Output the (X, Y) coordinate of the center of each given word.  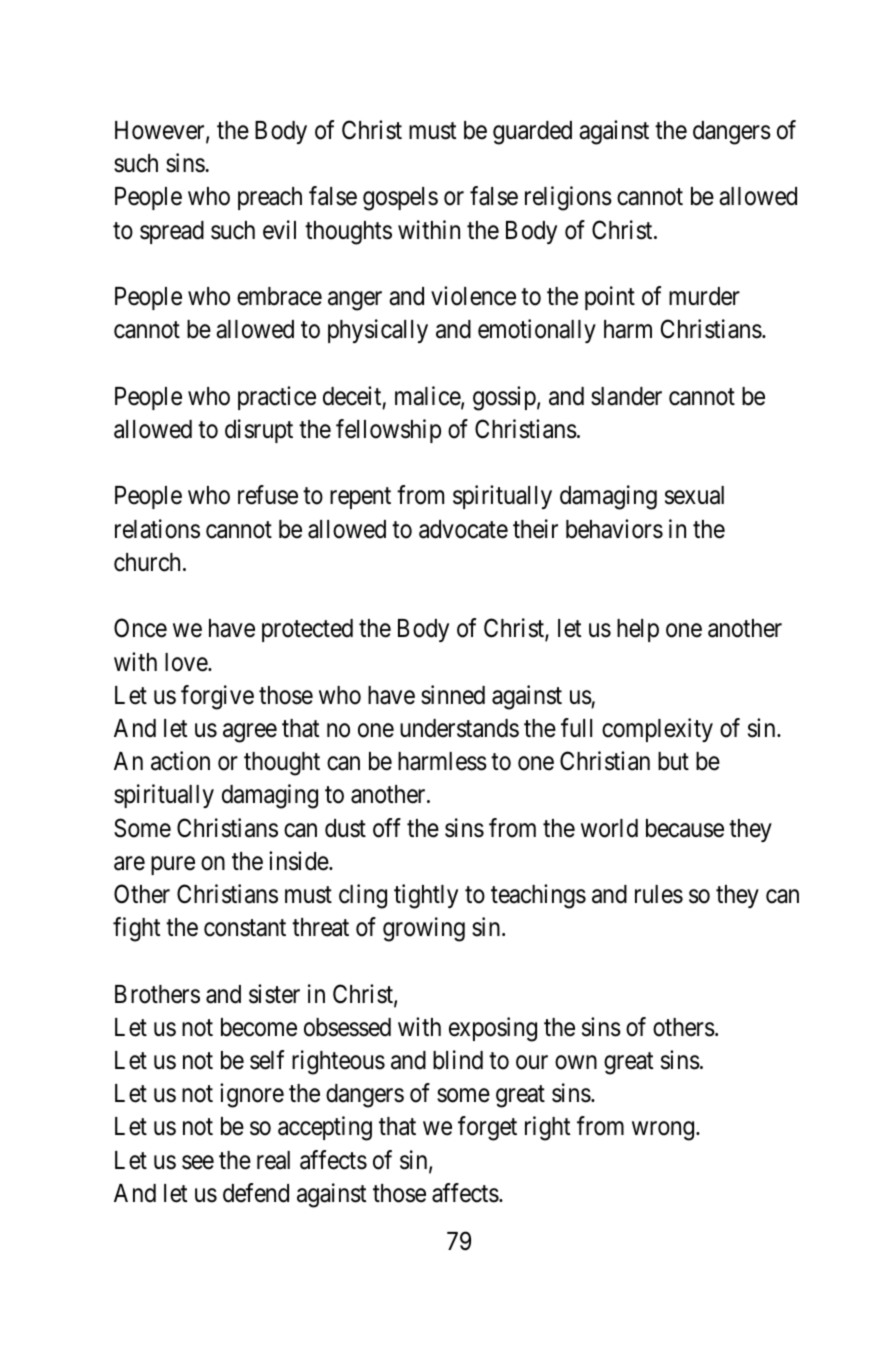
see (198, 1162)
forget (487, 1128)
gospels (400, 199)
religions (568, 199)
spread (172, 232)
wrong (664, 1131)
